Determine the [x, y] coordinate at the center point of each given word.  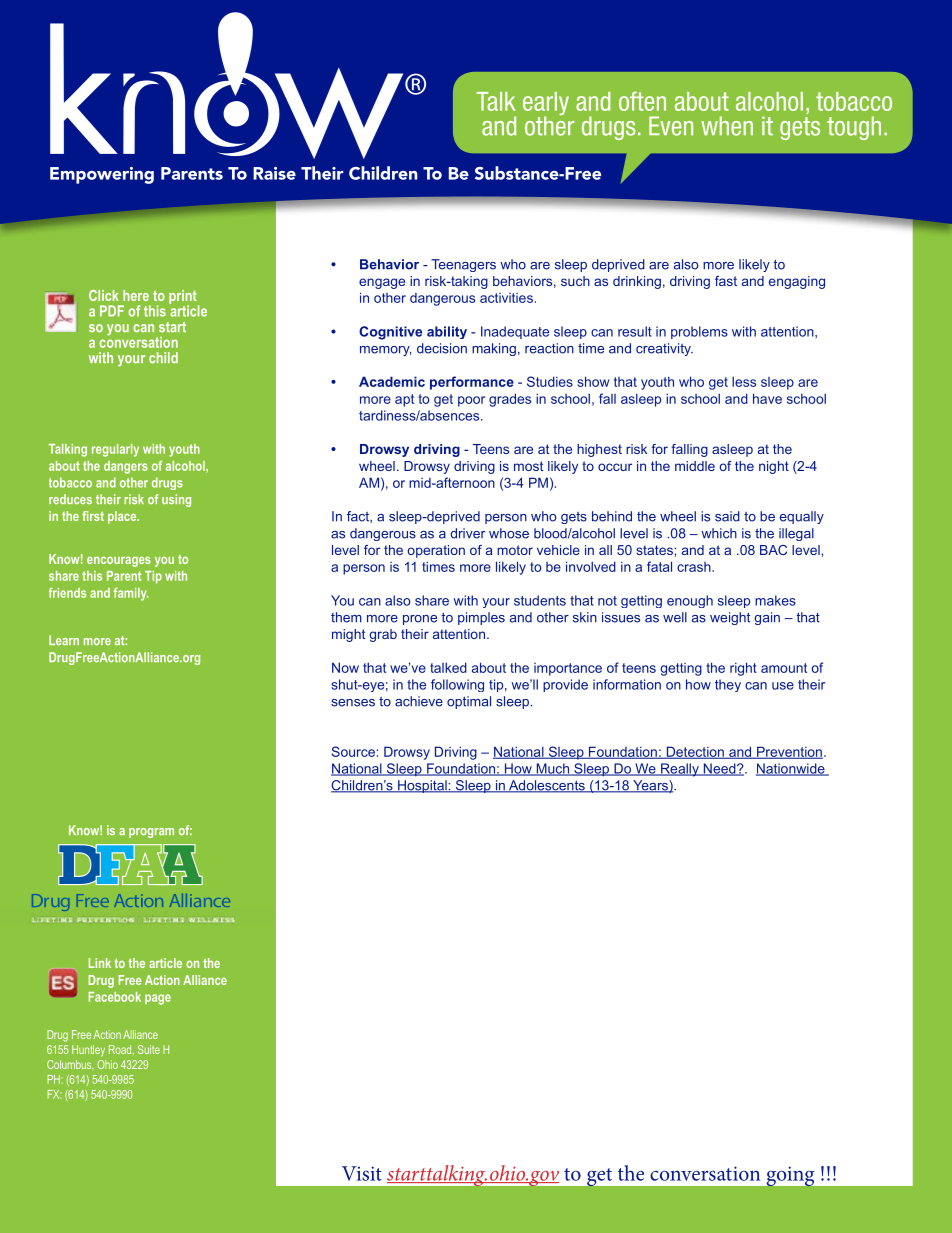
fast [726, 281]
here [136, 295]
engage [382, 283]
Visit [362, 1173]
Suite [149, 1049]
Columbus [70, 1064]
